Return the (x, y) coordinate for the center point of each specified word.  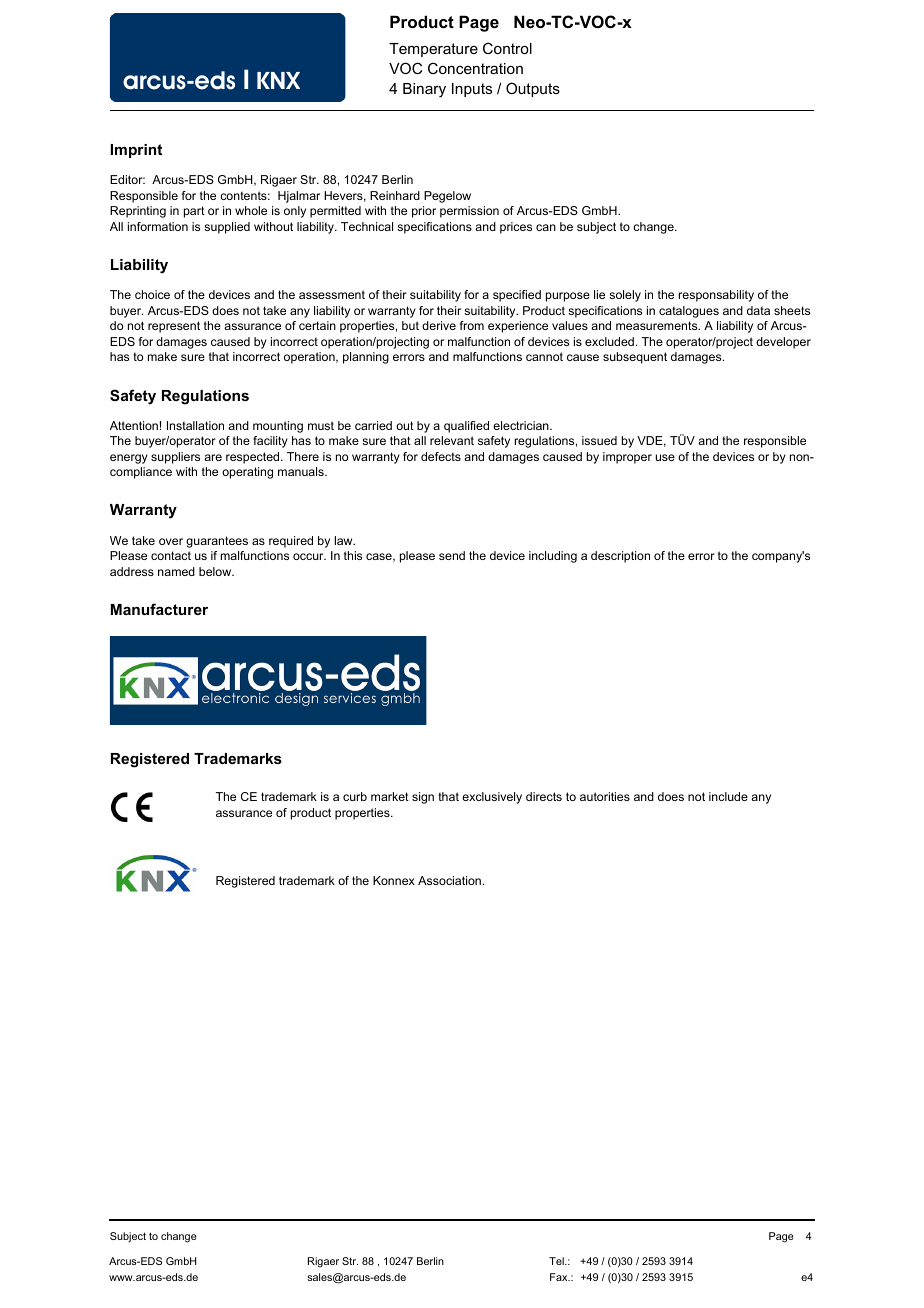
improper (627, 458)
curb (355, 796)
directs (544, 796)
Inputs (472, 90)
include (728, 796)
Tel (557, 1261)
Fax (560, 1277)
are (213, 457)
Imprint (136, 151)
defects (441, 456)
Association (449, 880)
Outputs (533, 89)
